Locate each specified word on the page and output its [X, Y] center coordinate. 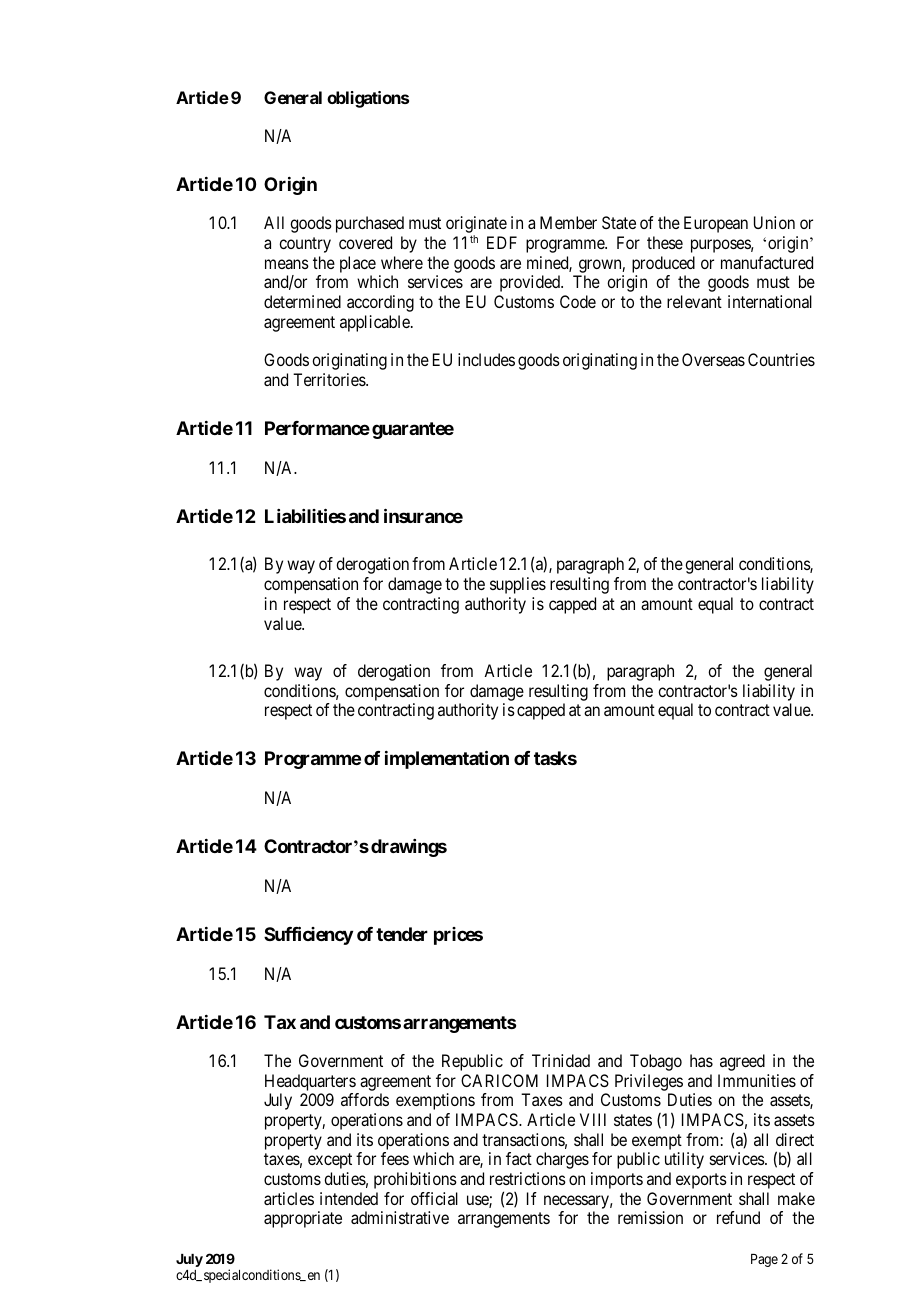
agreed [742, 1062]
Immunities [757, 1080]
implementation [447, 760]
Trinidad [561, 1060]
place [358, 264]
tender [402, 934]
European [716, 224]
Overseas [713, 359]
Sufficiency [308, 935]
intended [349, 1198]
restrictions [528, 1178]
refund [738, 1217]
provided [531, 283]
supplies [518, 585]
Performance [317, 428]
